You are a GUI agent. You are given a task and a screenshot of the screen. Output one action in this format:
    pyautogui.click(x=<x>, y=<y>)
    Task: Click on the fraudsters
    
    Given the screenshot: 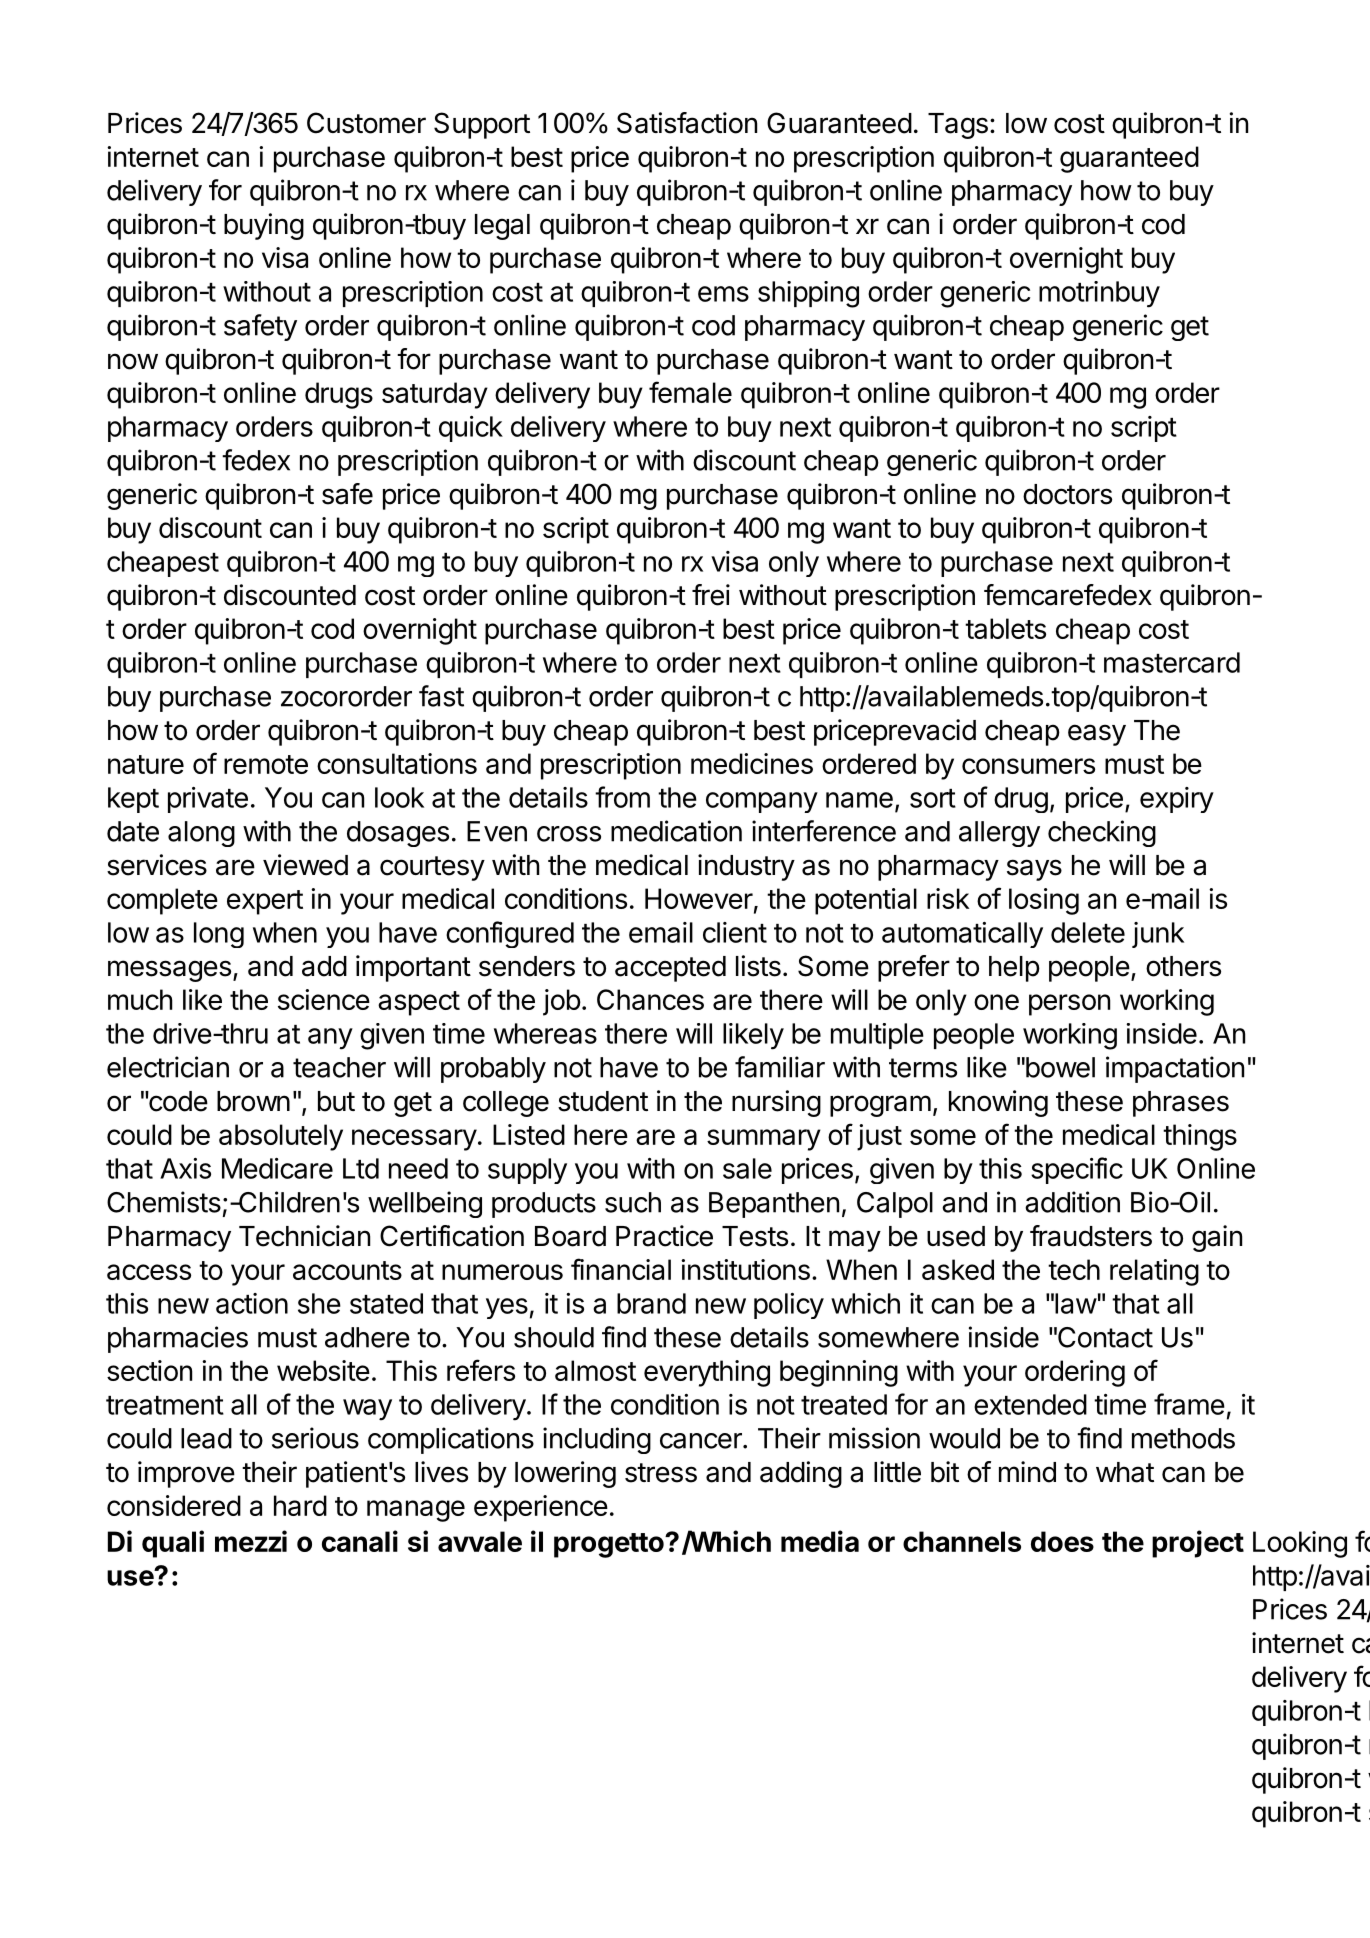 What is the action you would take?
    pyautogui.click(x=1091, y=1236)
